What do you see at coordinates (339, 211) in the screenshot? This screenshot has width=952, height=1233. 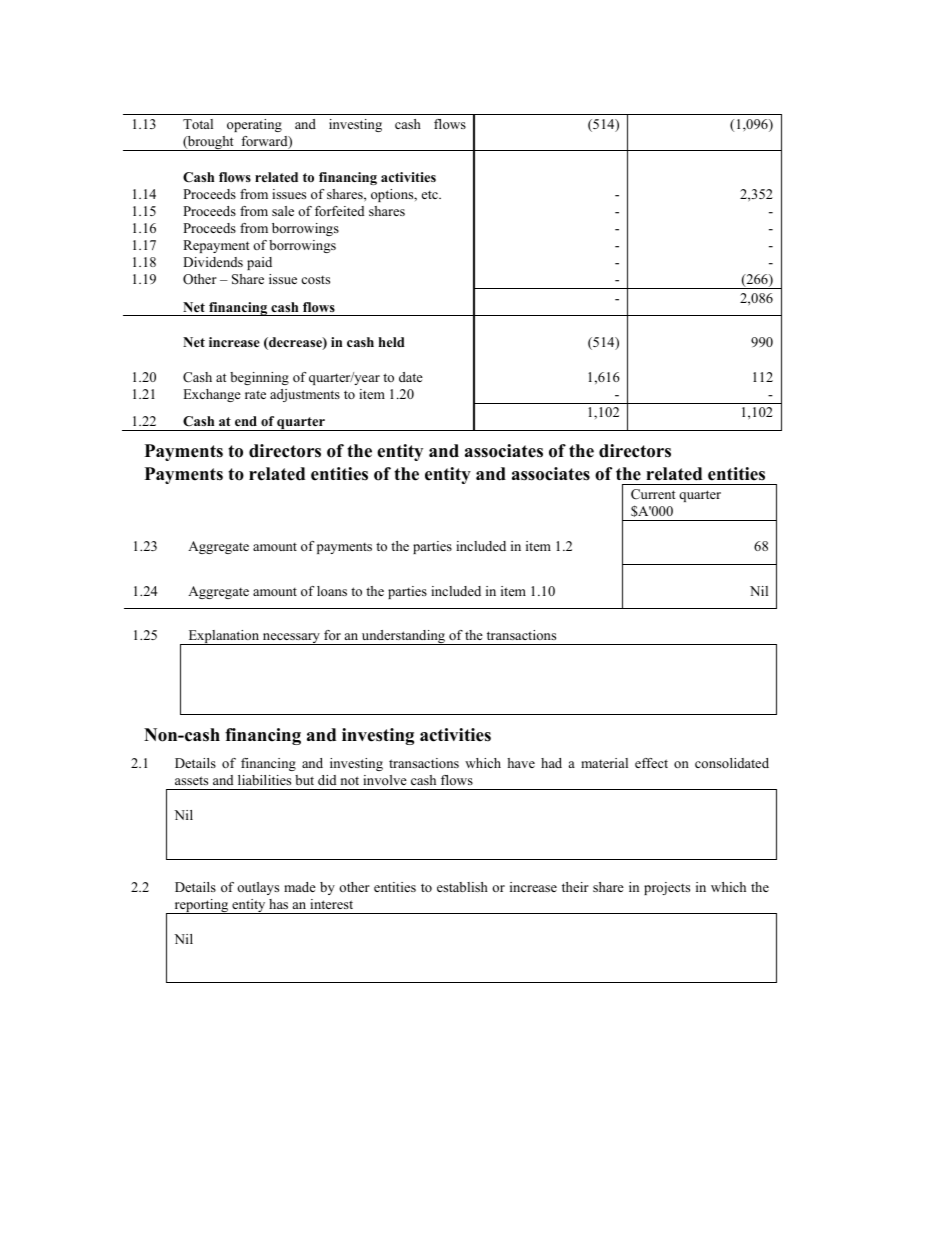 I see `forfeited` at bounding box center [339, 211].
